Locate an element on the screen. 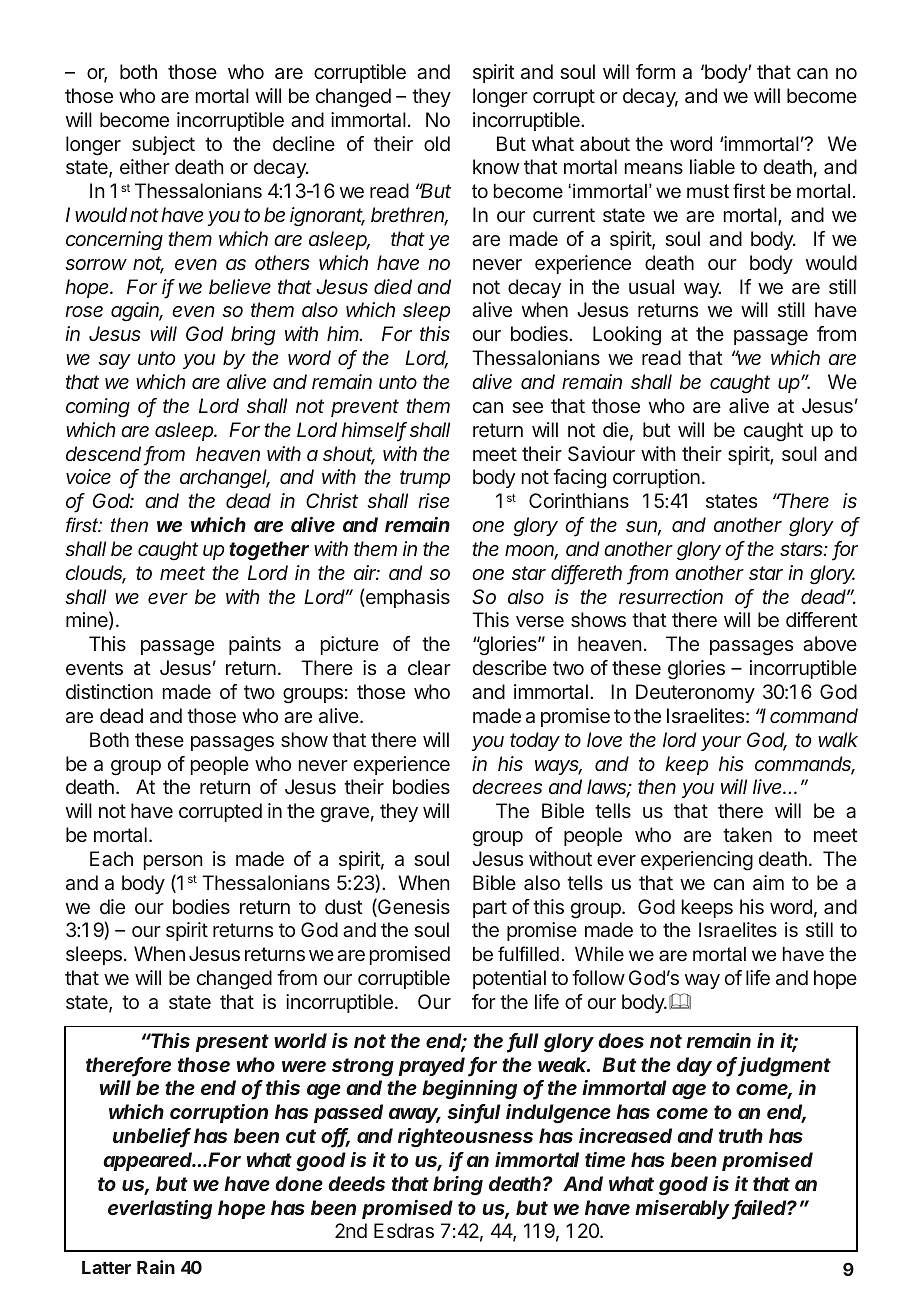 This screenshot has height=1316, width=922. part is located at coordinates (490, 909).
